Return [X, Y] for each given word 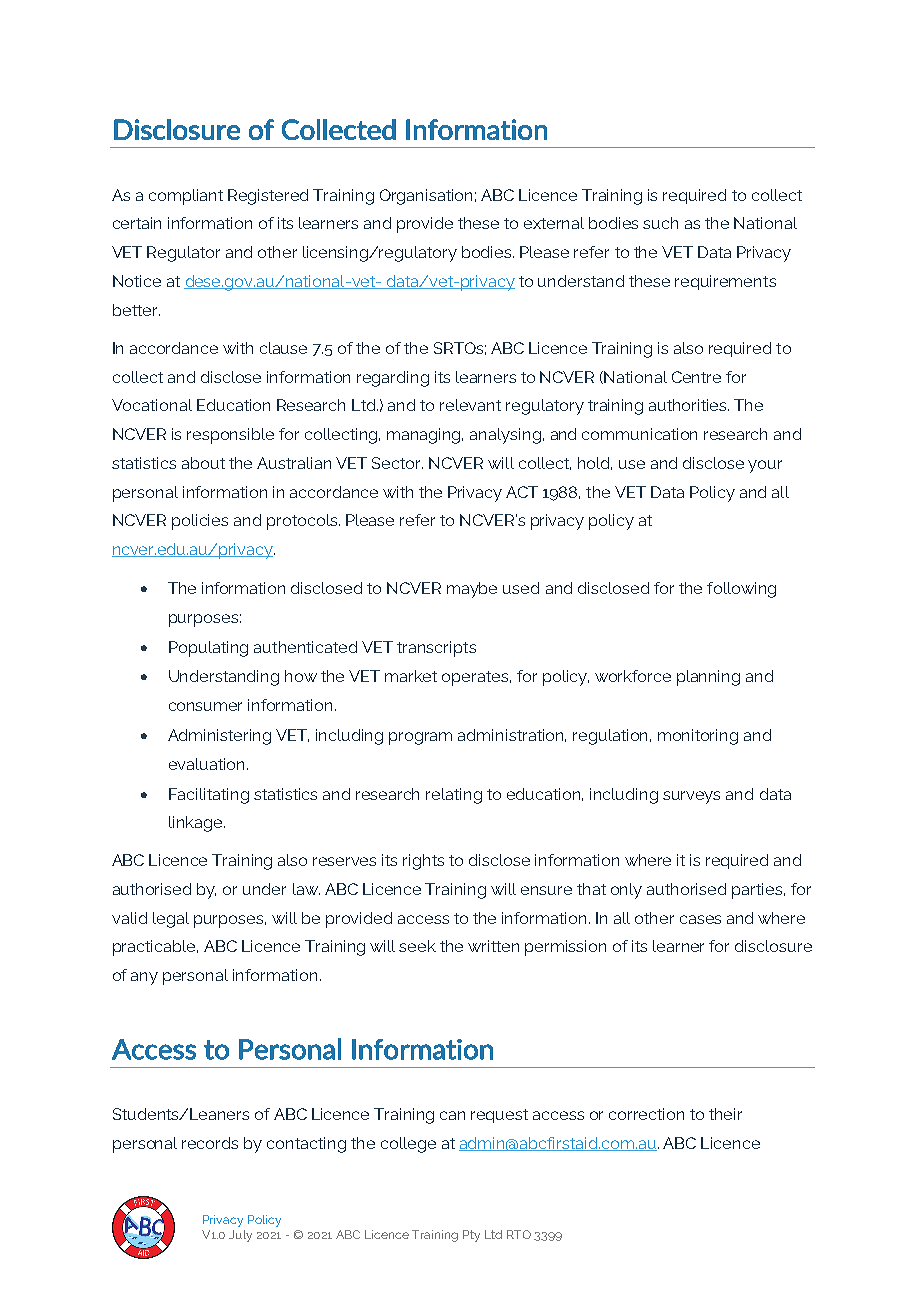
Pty [471, 1236]
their [725, 1114]
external [554, 223]
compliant [186, 197]
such [660, 223]
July [240, 1236]
